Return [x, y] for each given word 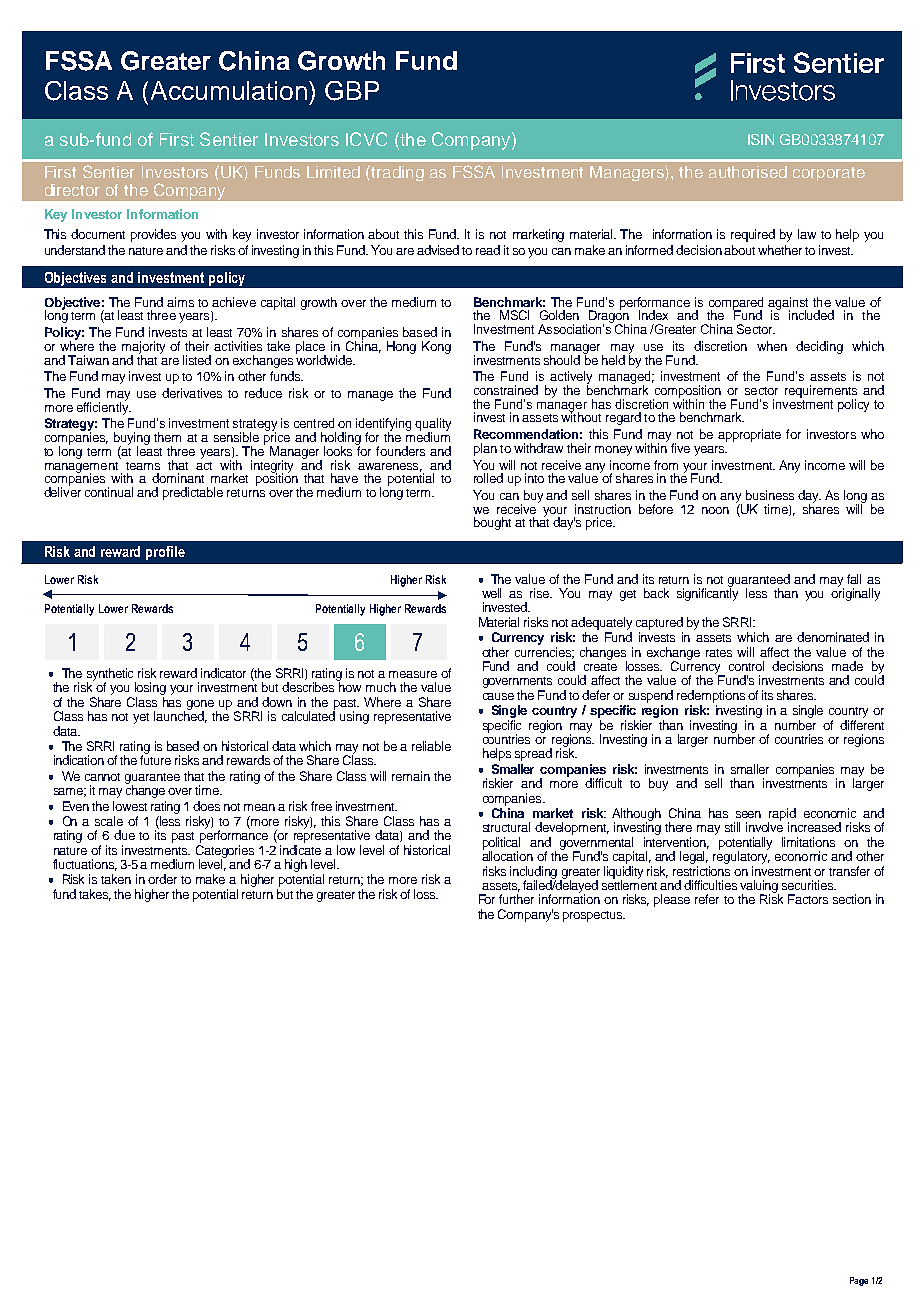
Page [859, 1281]
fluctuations [85, 865]
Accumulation [230, 90]
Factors [808, 899]
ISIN [761, 139]
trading [397, 173]
